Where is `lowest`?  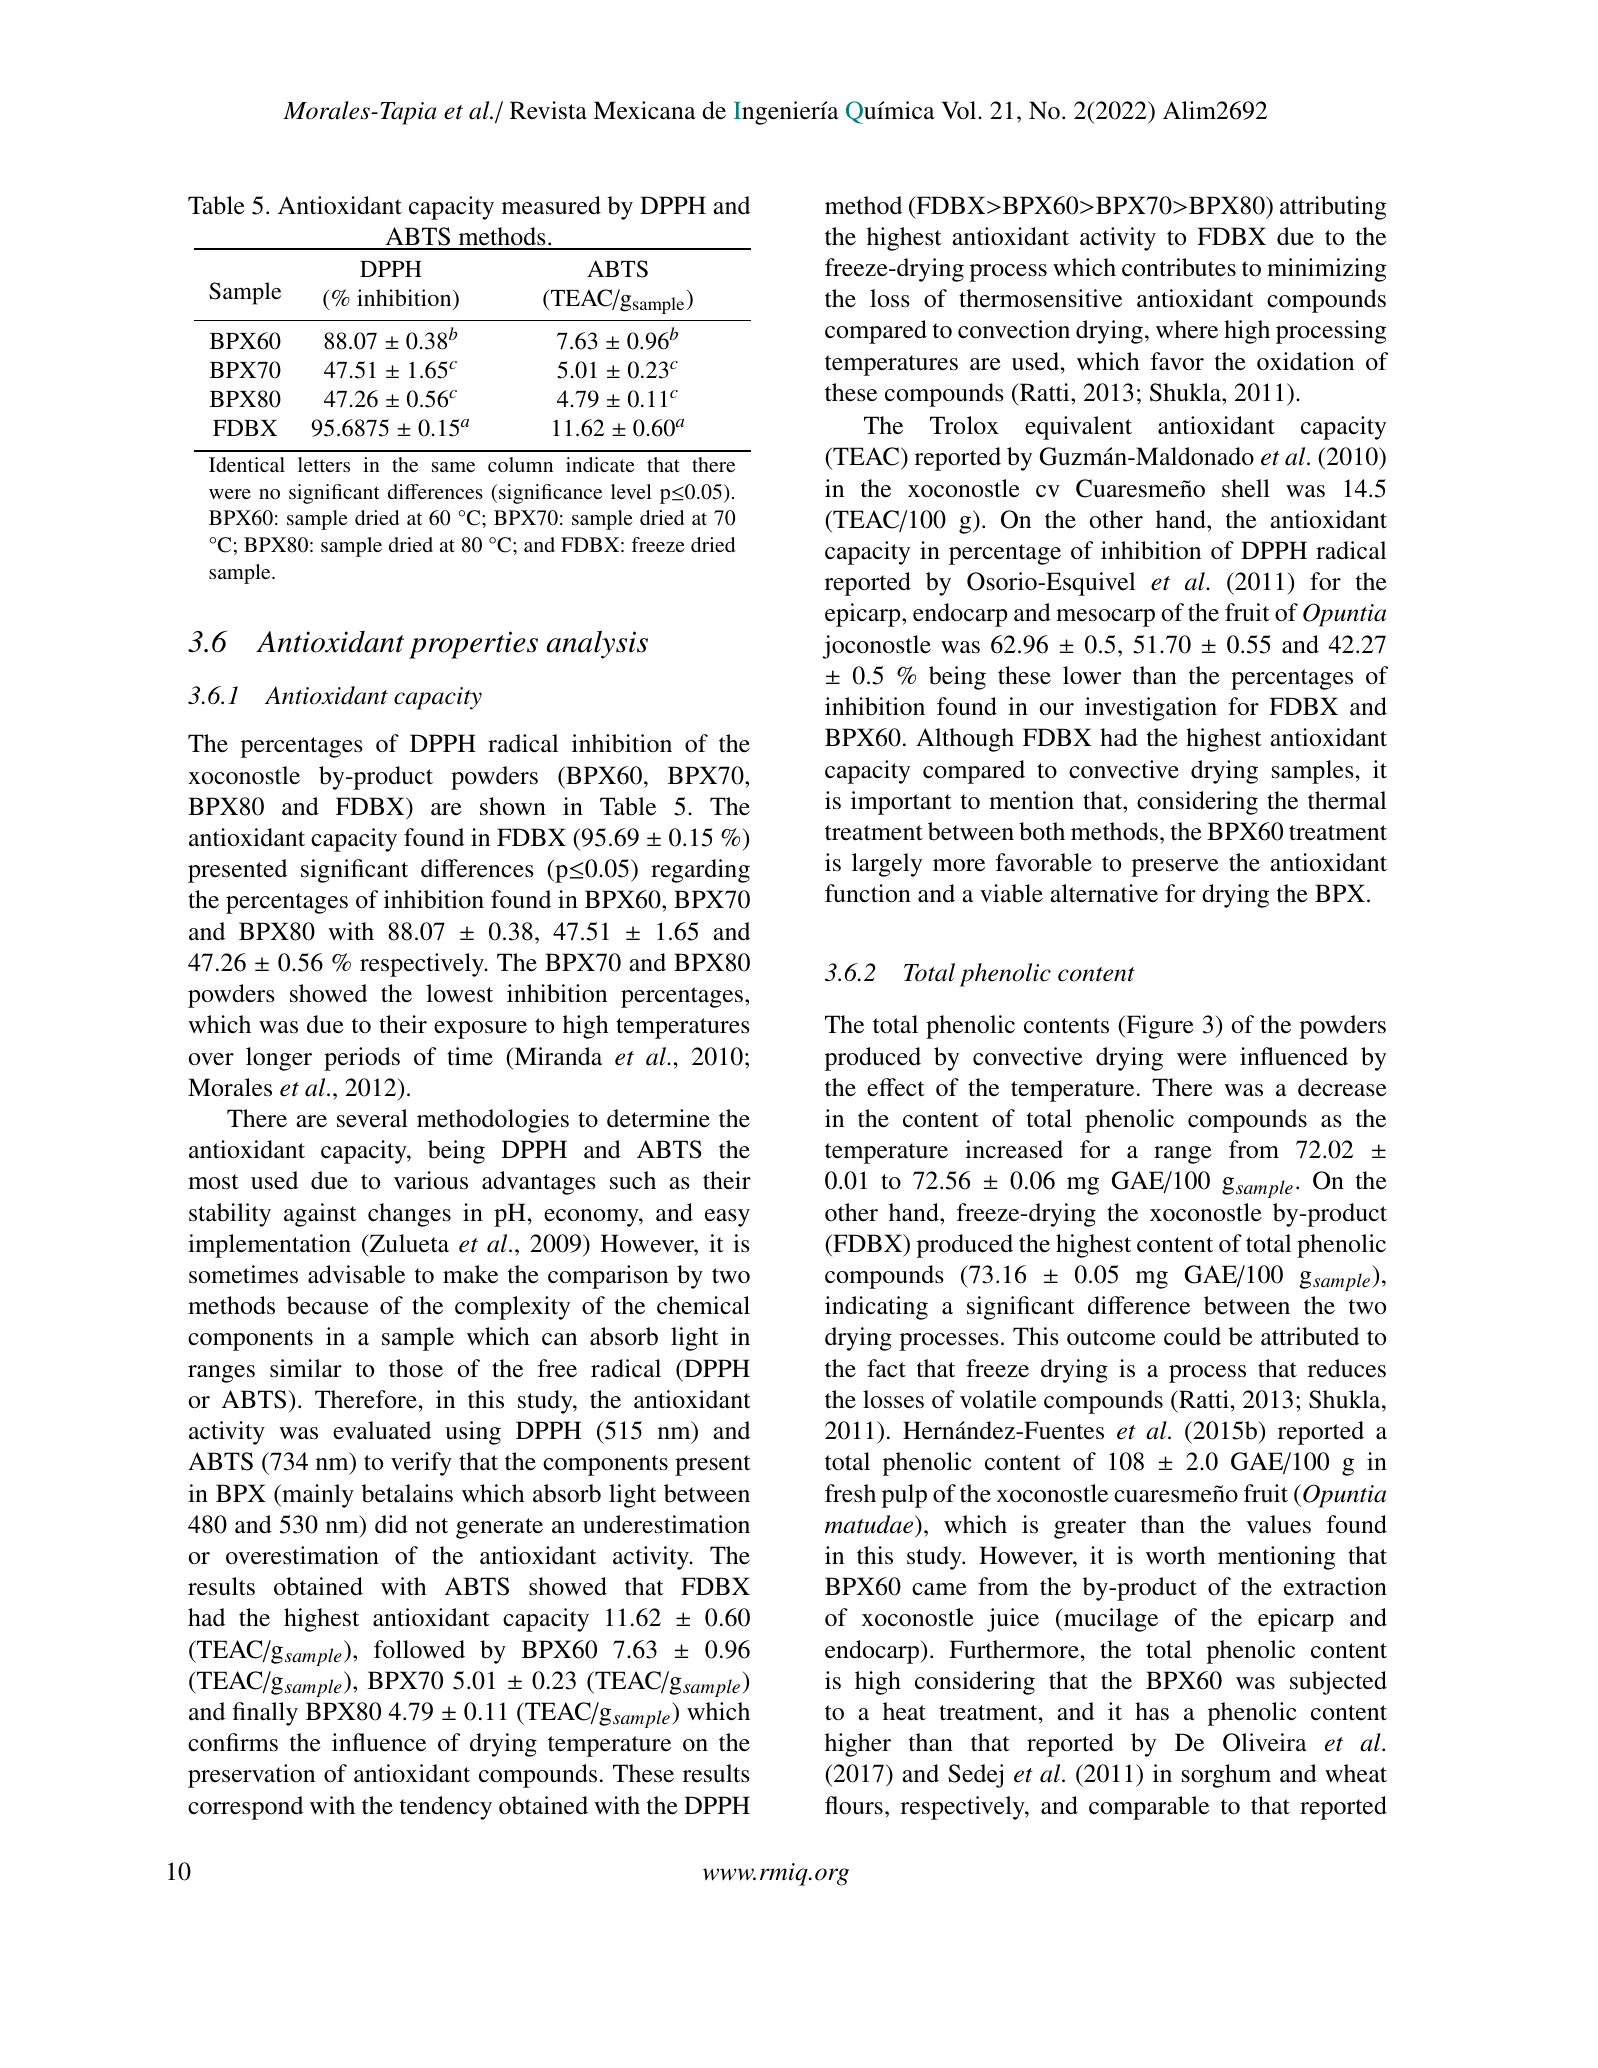 lowest is located at coordinates (459, 993).
